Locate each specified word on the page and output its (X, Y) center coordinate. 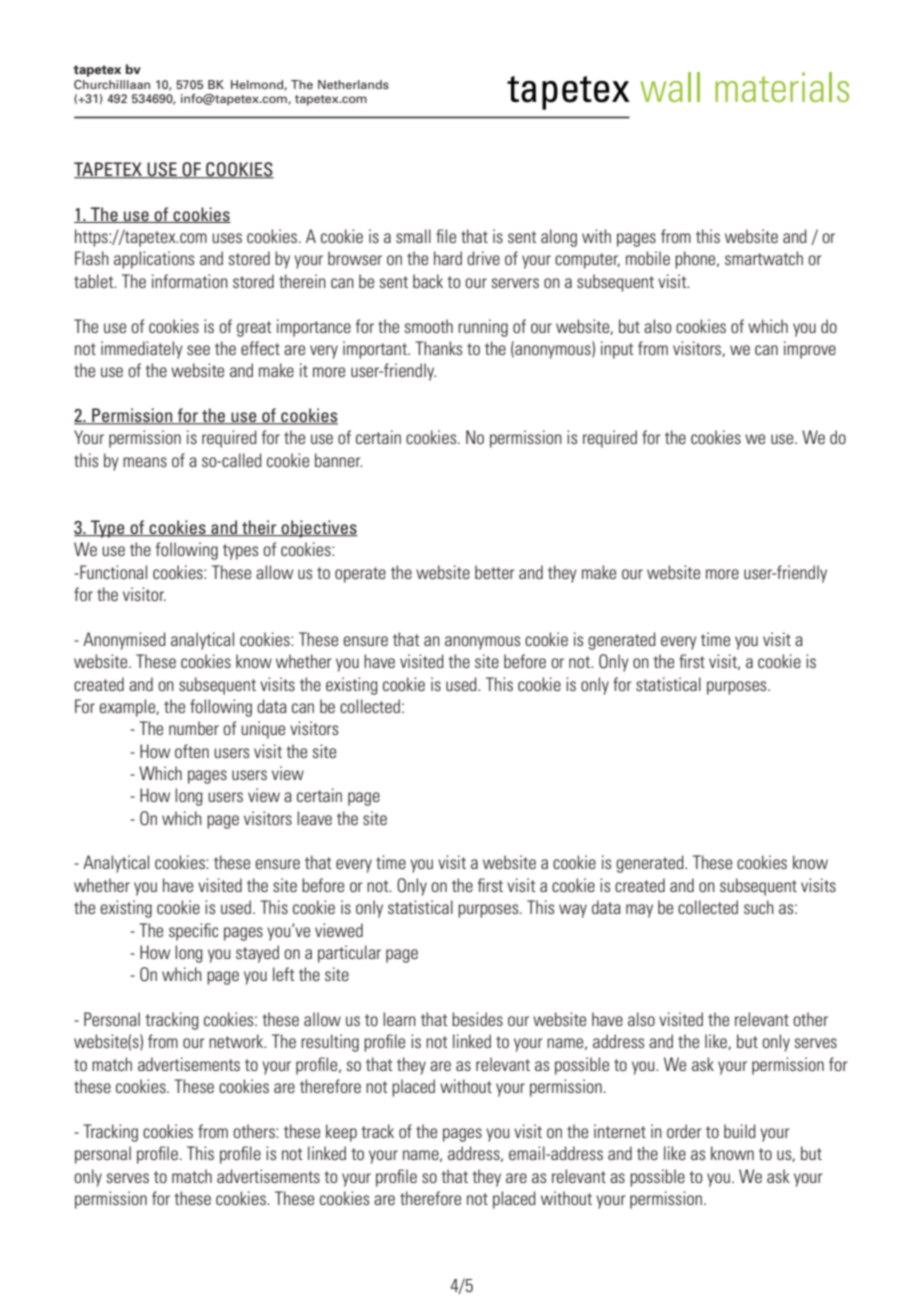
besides (477, 1019)
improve (810, 350)
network (237, 1041)
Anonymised (124, 641)
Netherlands (353, 84)
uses (227, 238)
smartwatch (764, 258)
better (494, 572)
